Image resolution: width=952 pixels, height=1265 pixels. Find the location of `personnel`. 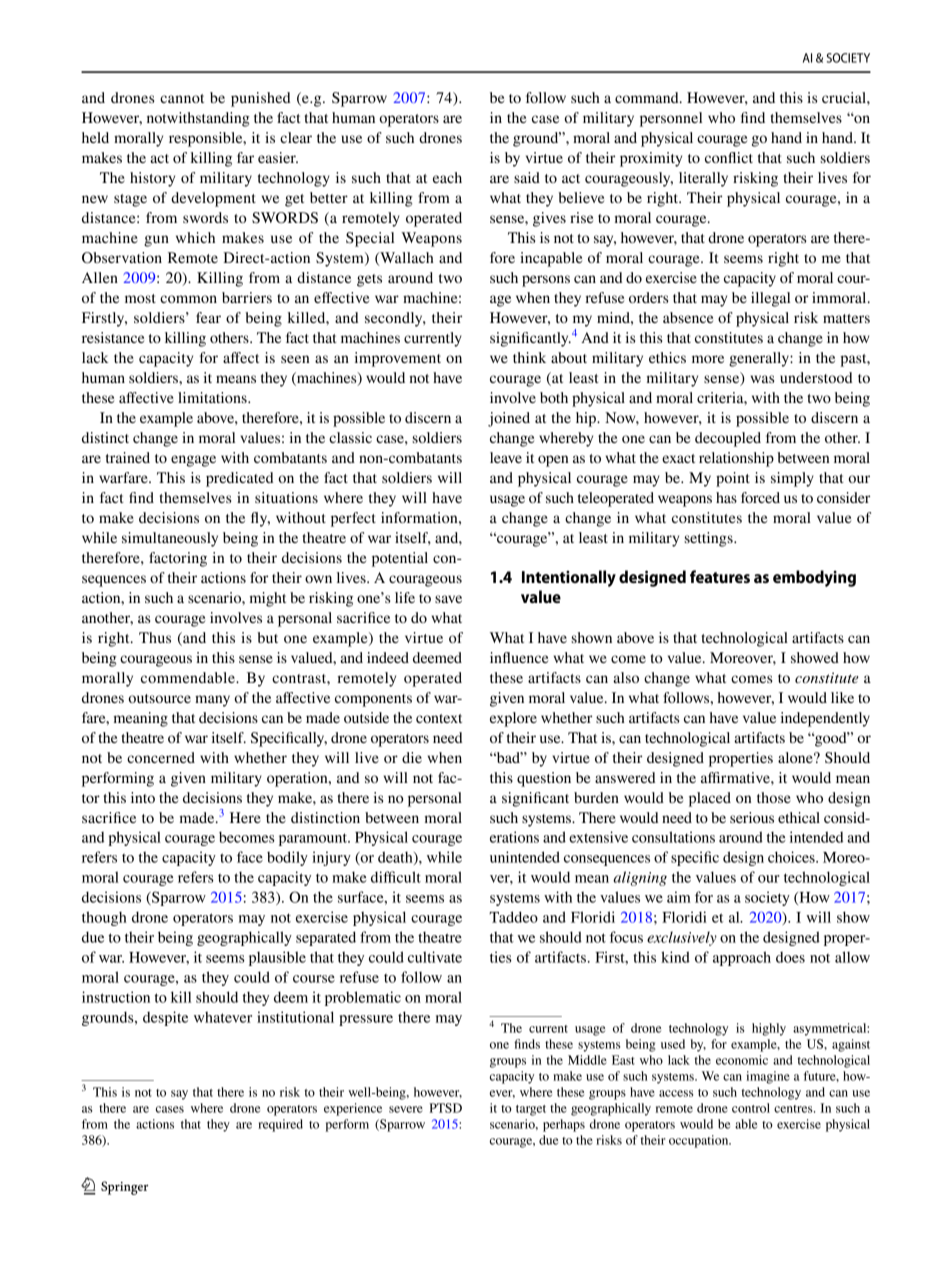

personnel is located at coordinates (671, 119).
